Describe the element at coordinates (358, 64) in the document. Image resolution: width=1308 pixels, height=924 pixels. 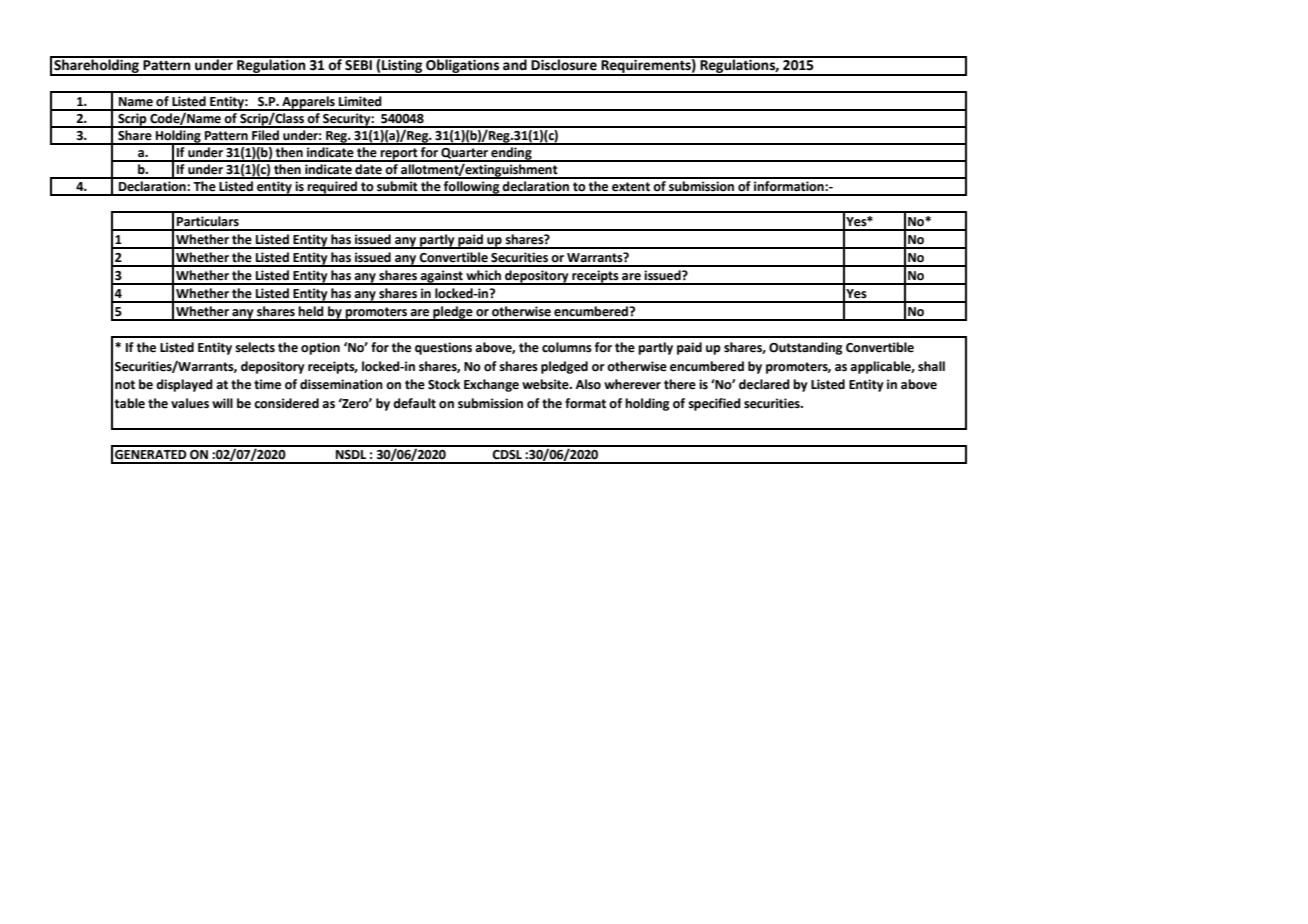
I see `SEBI` at that location.
